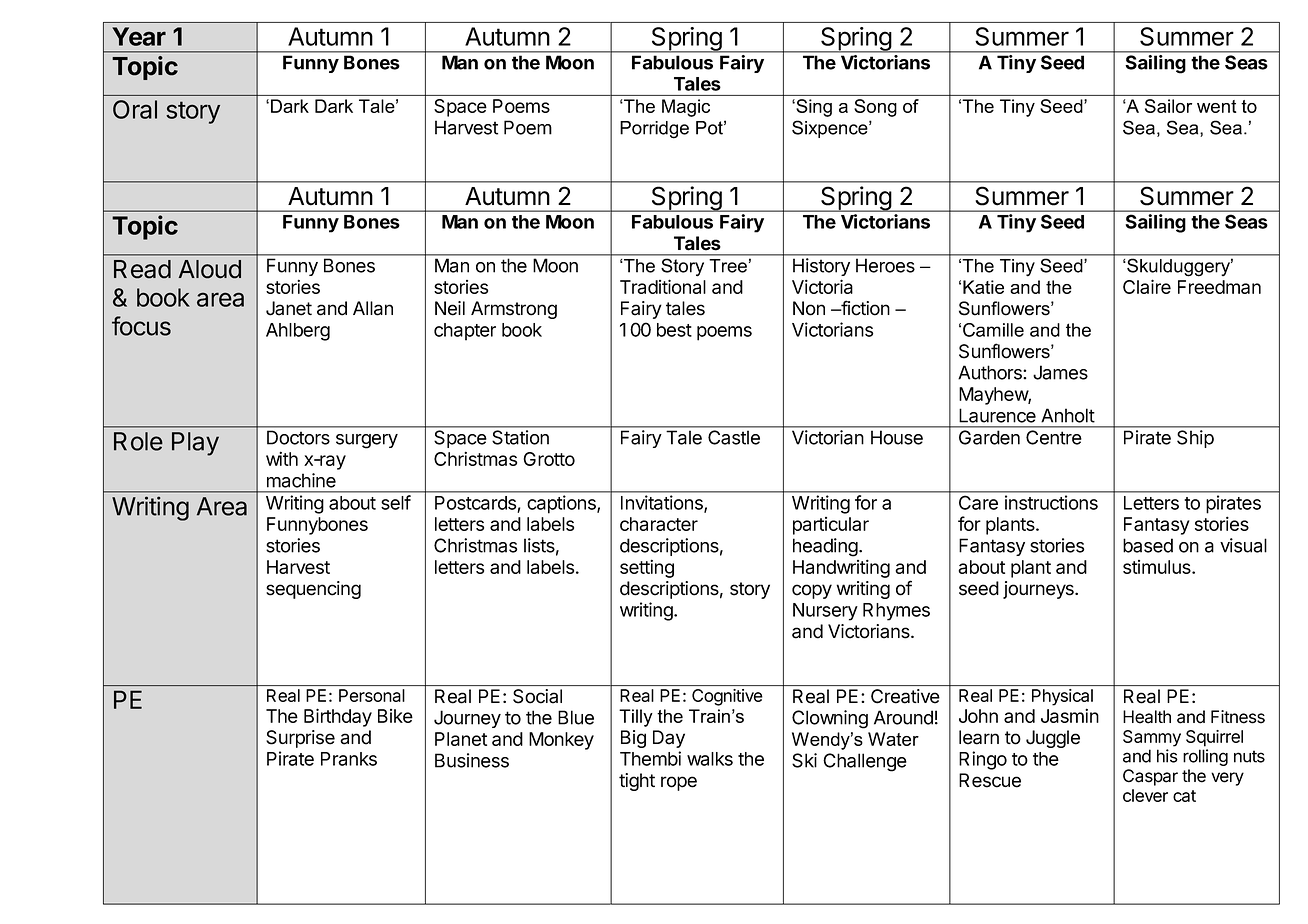 This screenshot has height=924, width=1308. What do you see at coordinates (349, 759) in the screenshot?
I see `Pranks` at bounding box center [349, 759].
